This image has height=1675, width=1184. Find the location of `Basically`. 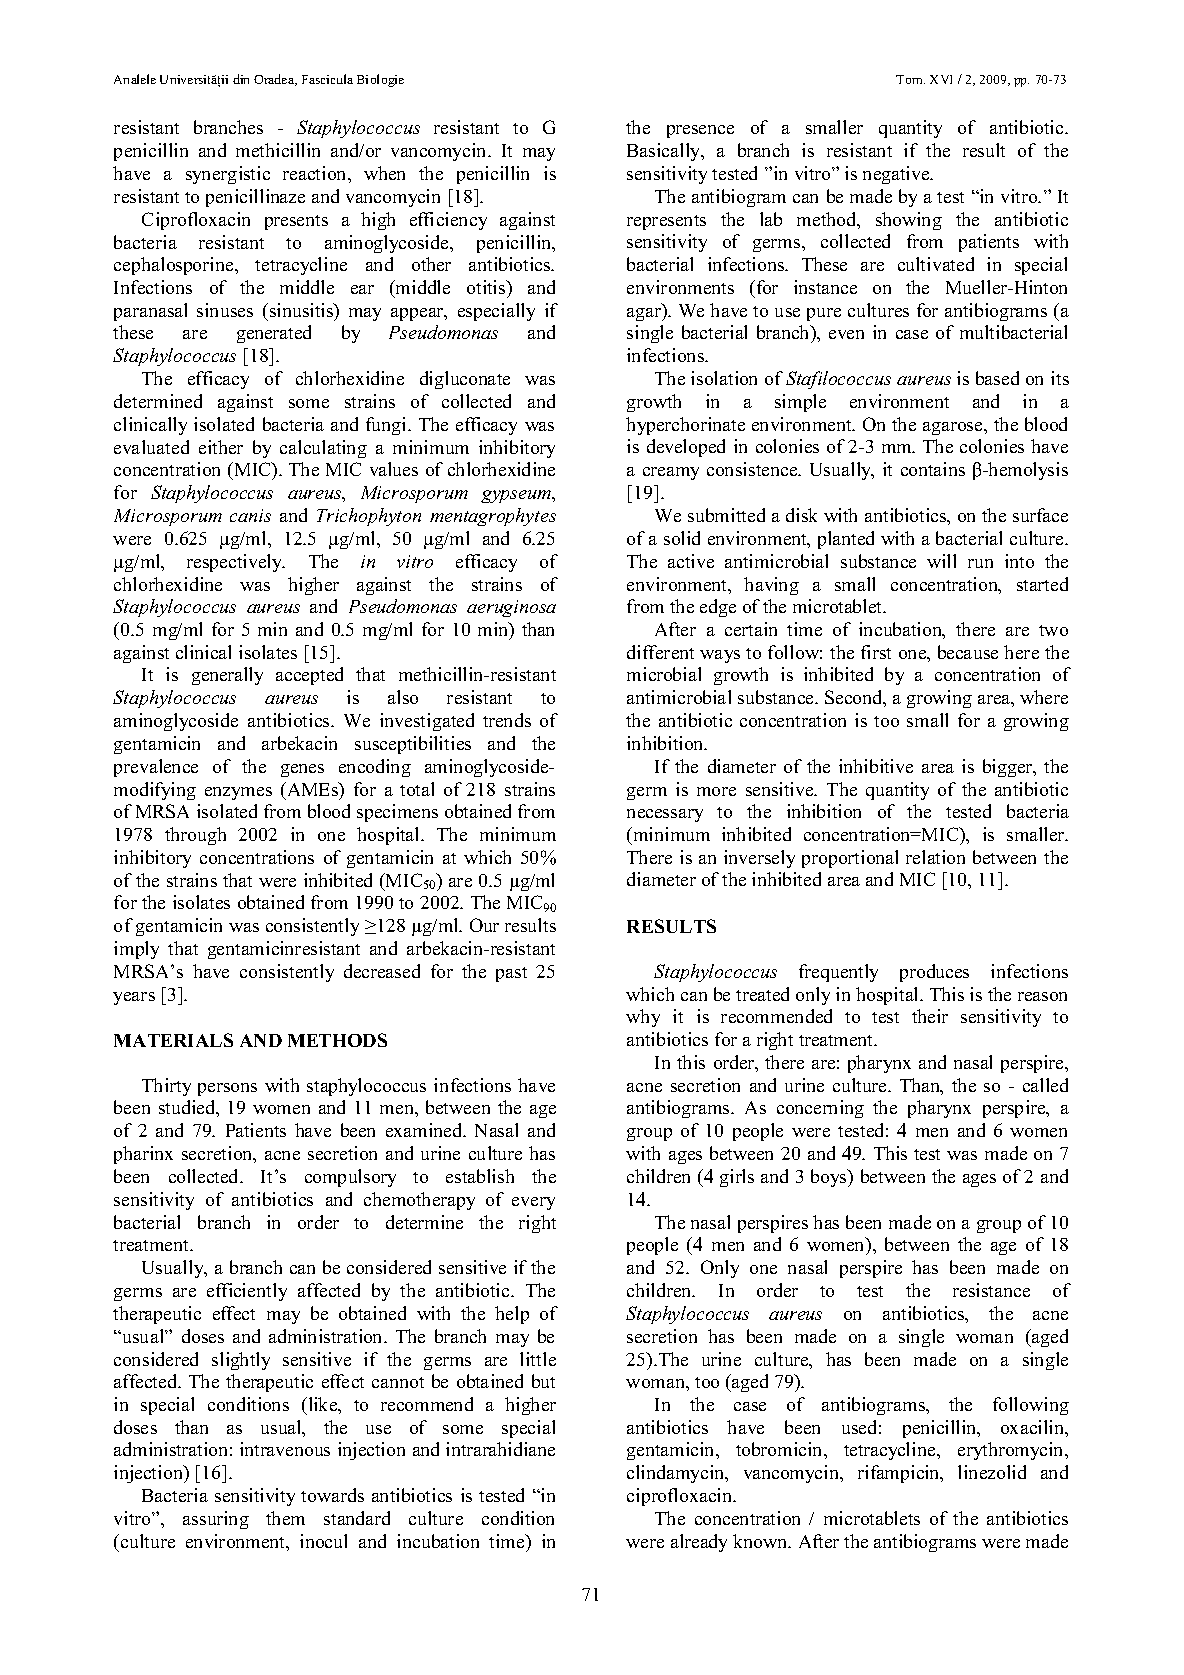

Basically is located at coordinates (665, 152).
